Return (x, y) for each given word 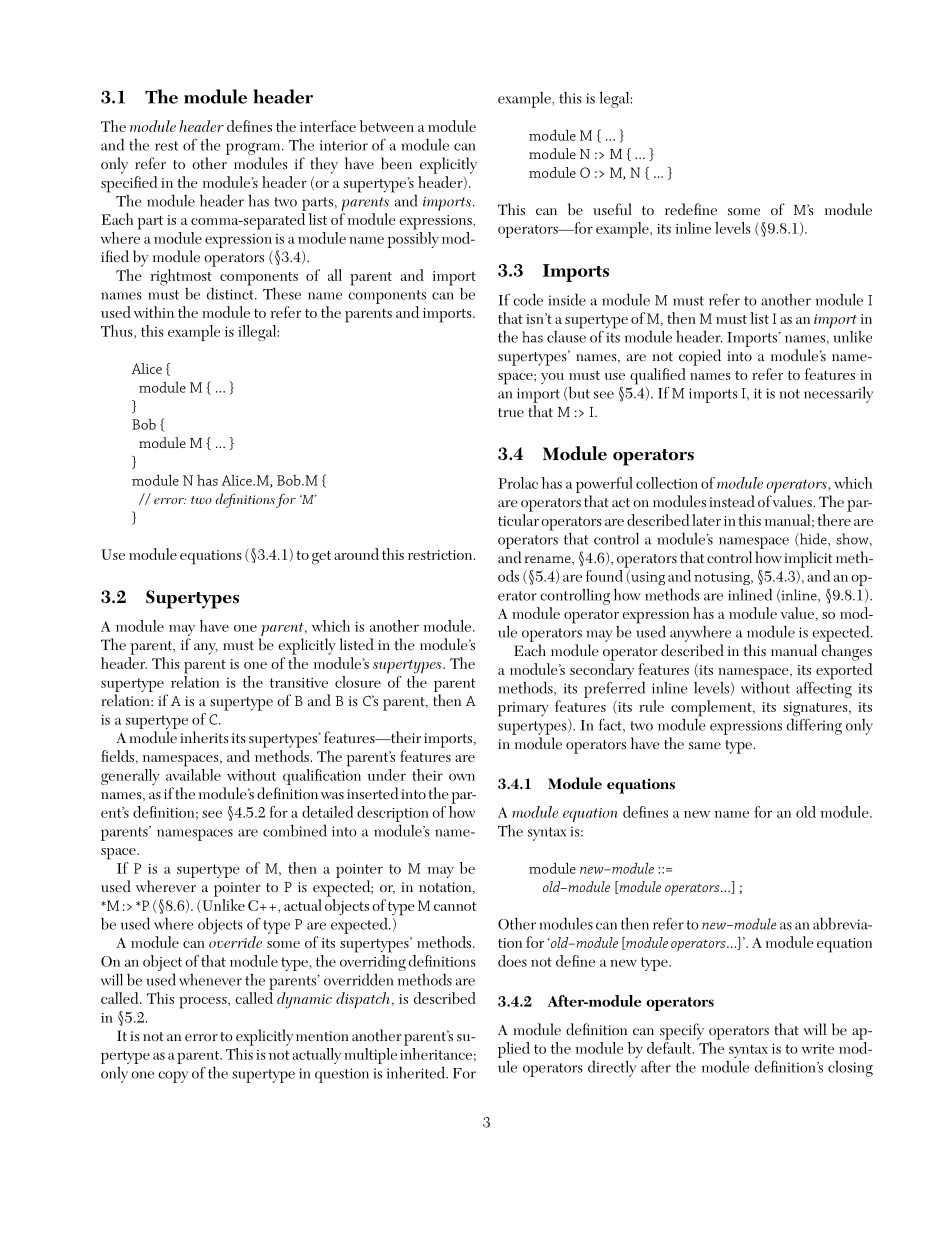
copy (173, 1077)
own (462, 777)
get (321, 558)
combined (295, 830)
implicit (808, 559)
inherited (417, 1072)
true (511, 413)
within (154, 312)
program (254, 149)
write (818, 1049)
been (396, 163)
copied (700, 357)
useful (612, 209)
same (705, 746)
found (605, 574)
